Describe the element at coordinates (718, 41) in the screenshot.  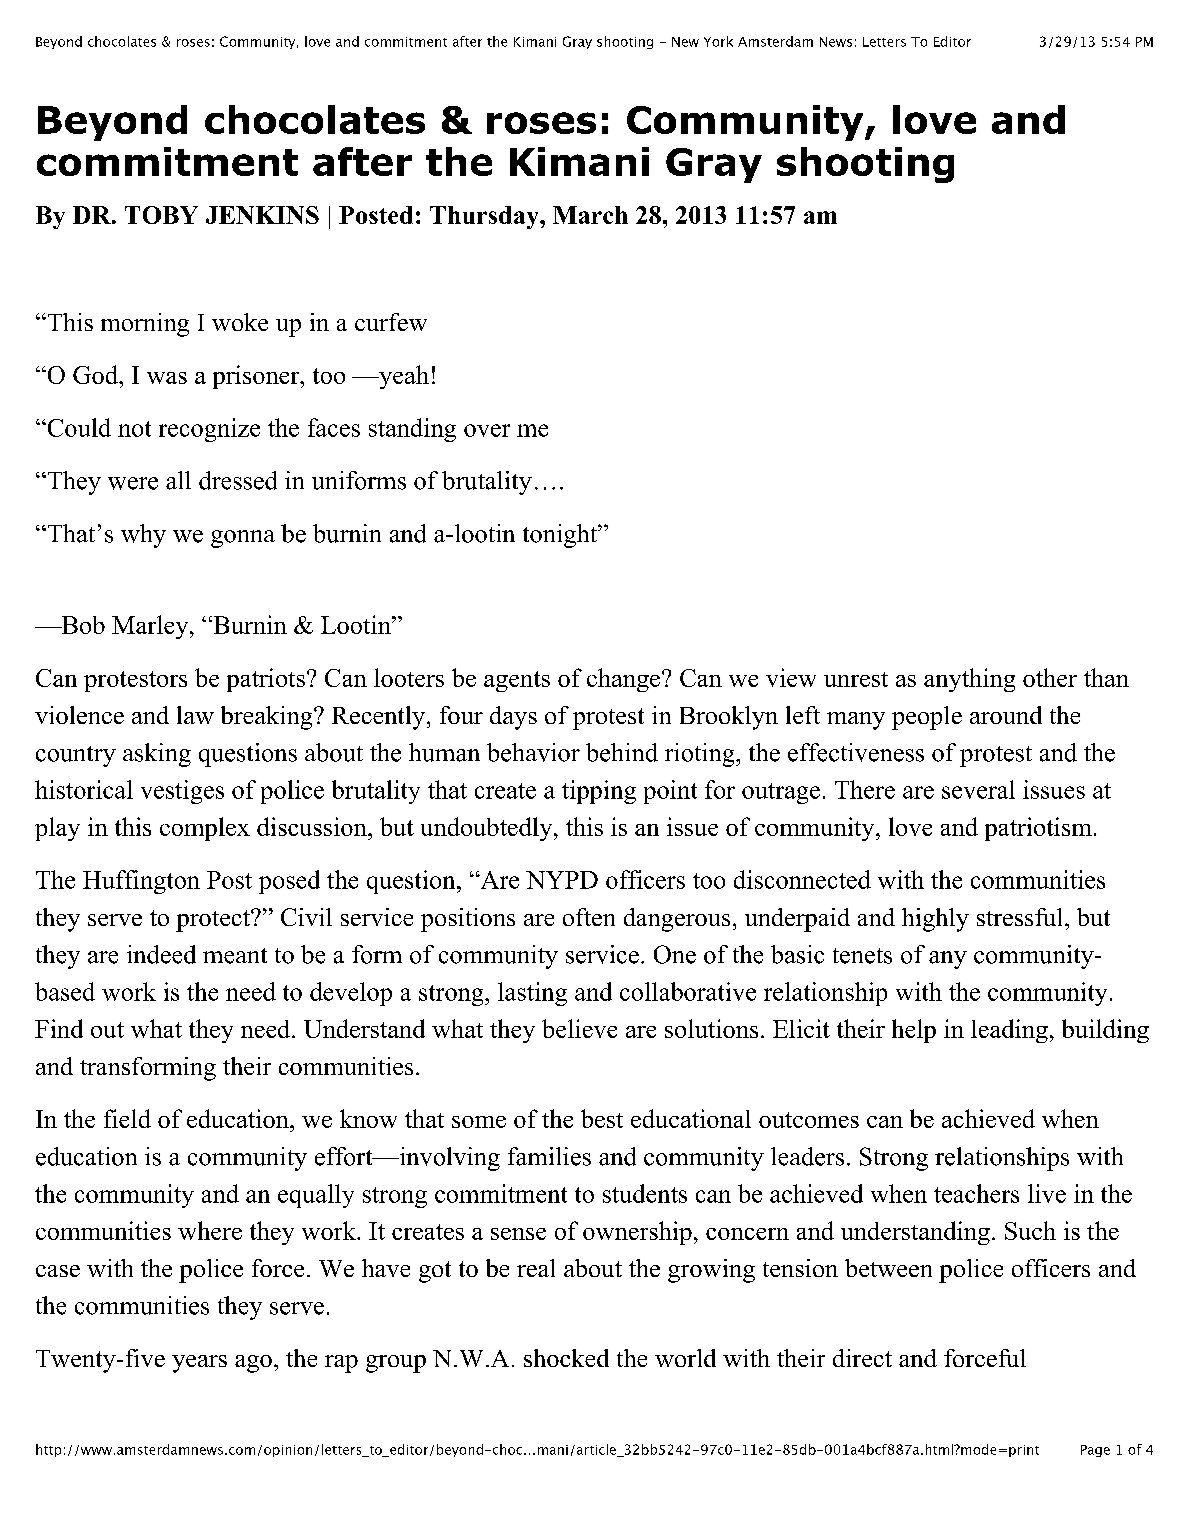
I see `York` at that location.
